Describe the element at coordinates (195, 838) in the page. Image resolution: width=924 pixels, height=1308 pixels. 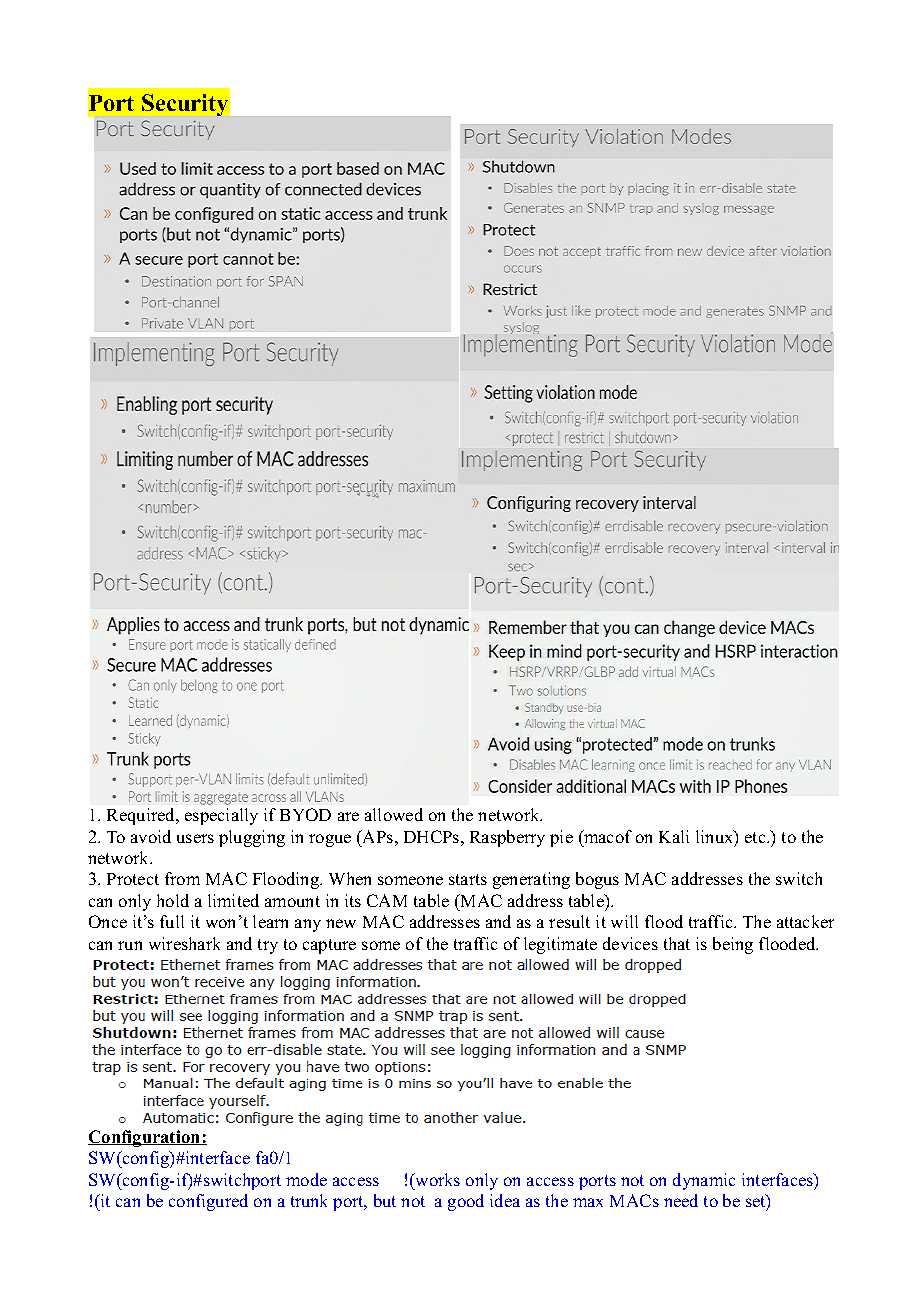
I see `users` at that location.
